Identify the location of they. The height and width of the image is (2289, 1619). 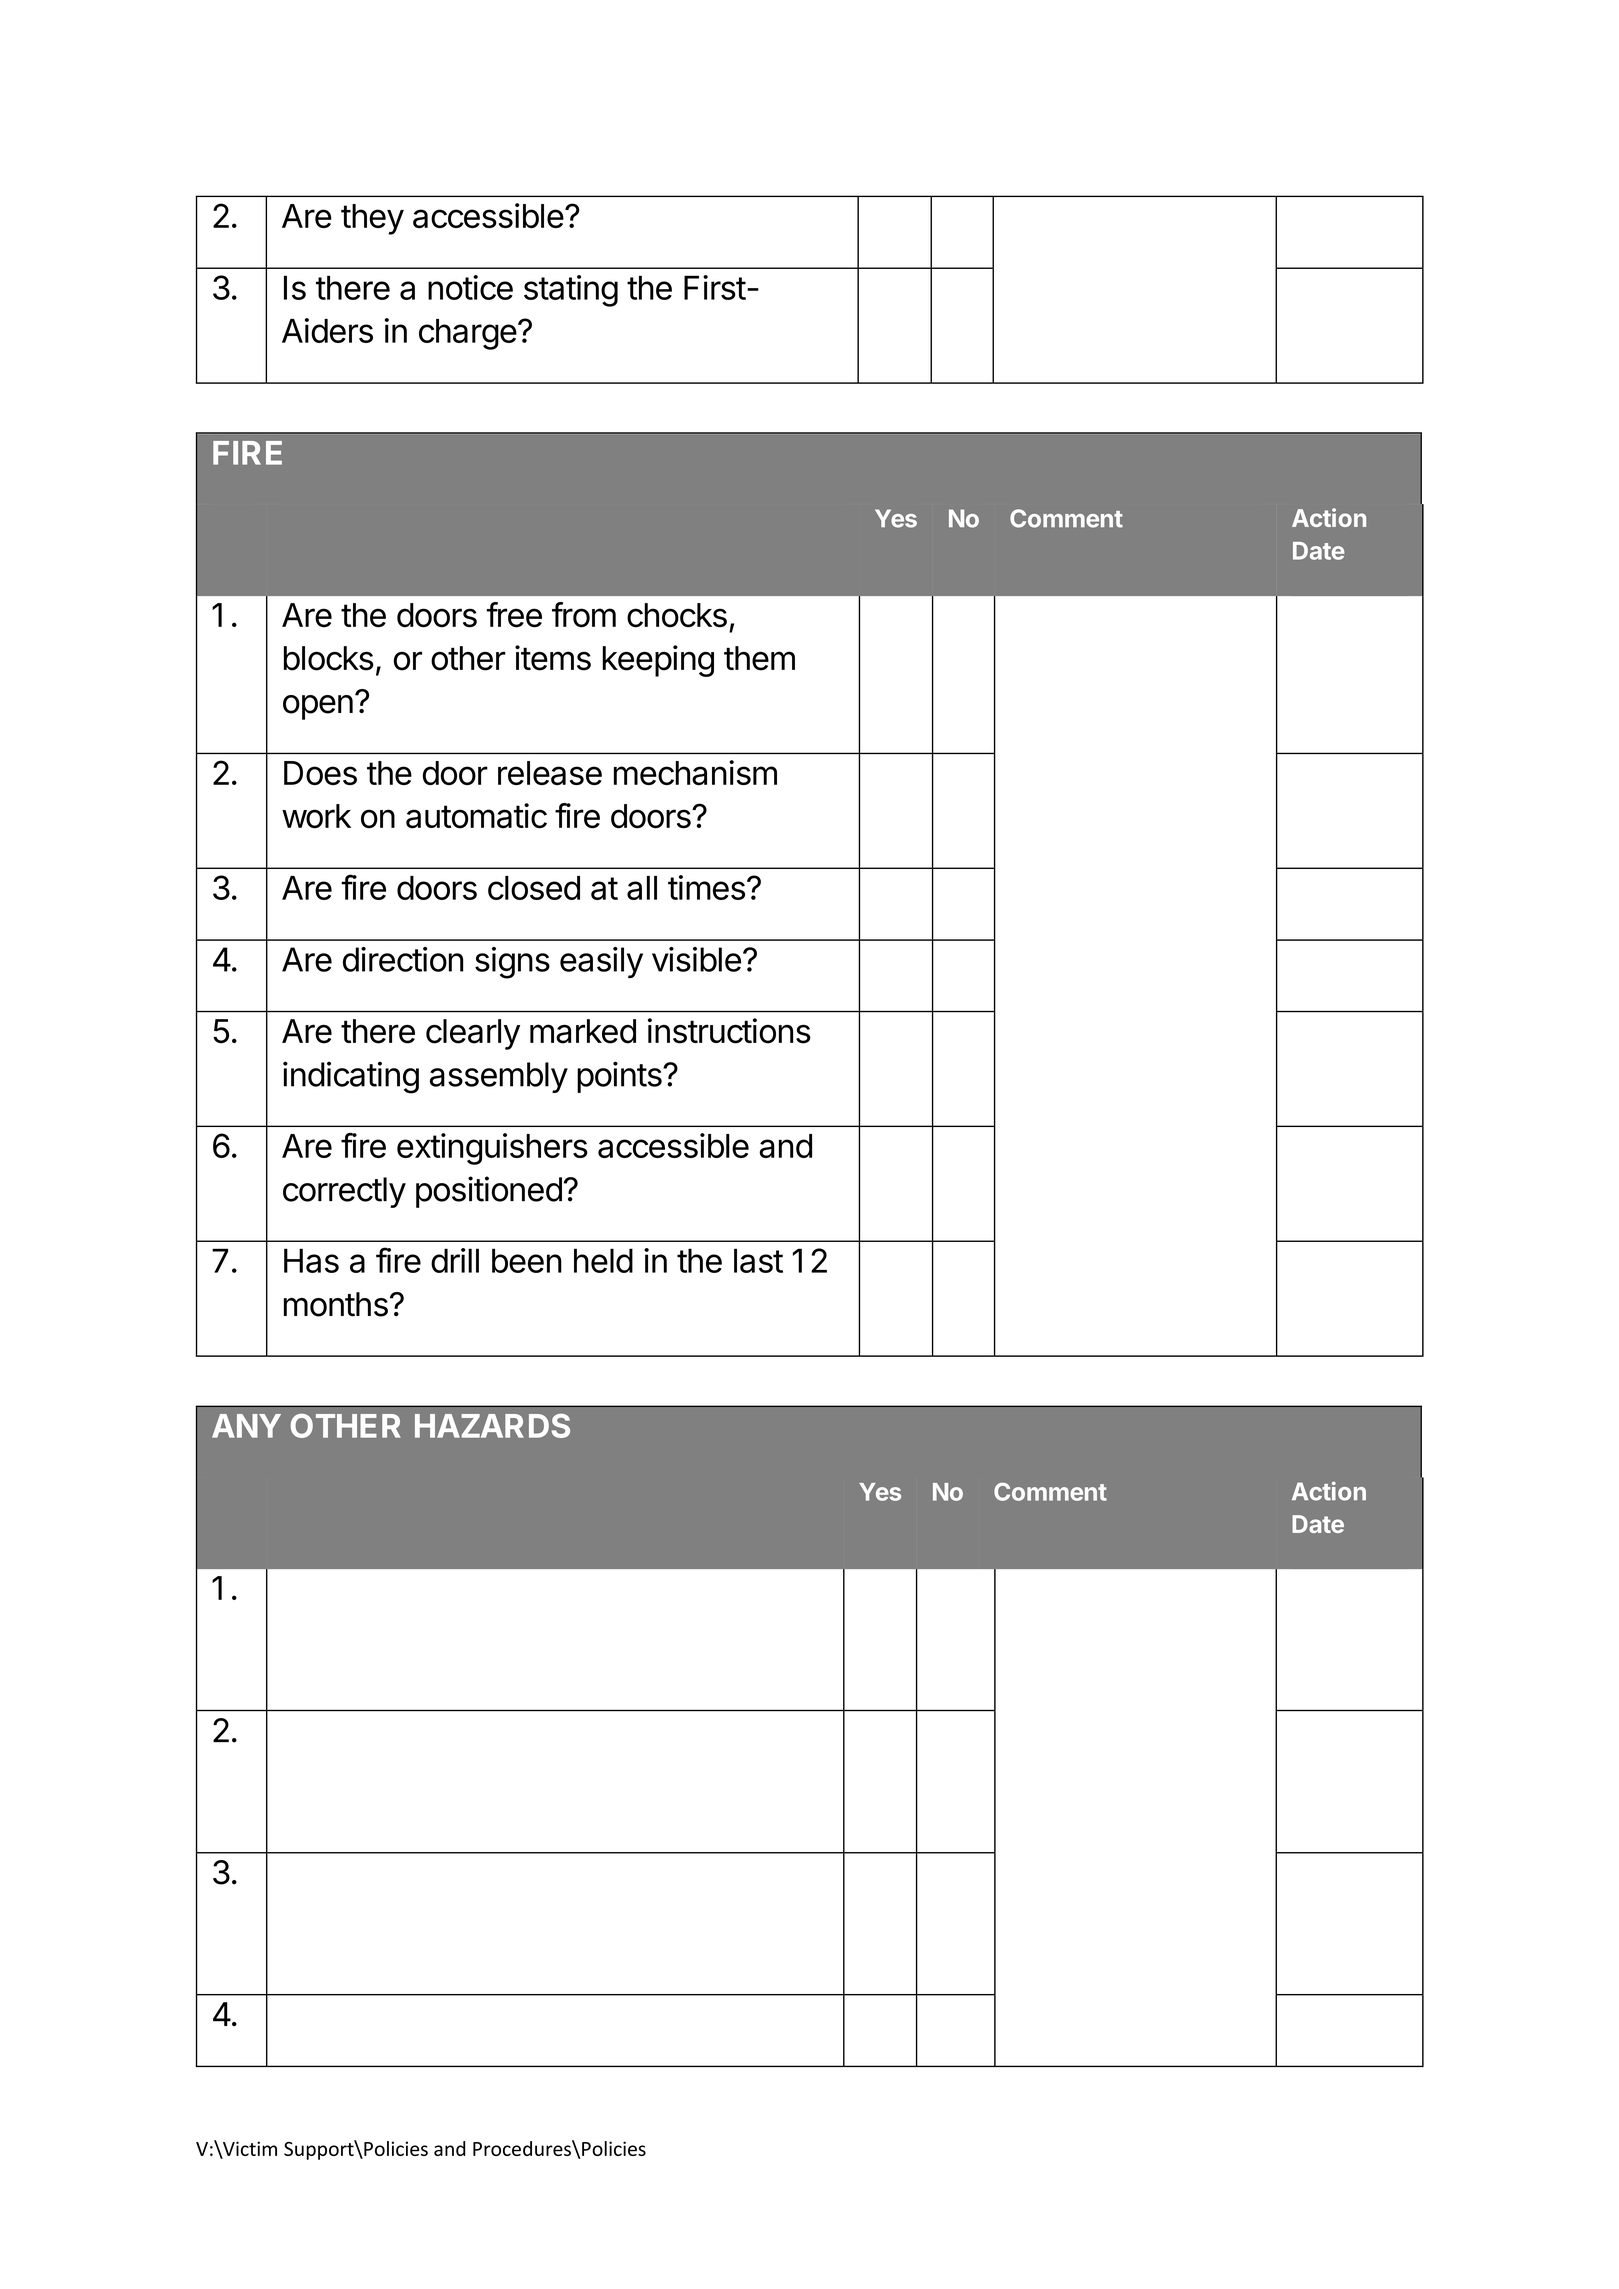
(372, 219).
